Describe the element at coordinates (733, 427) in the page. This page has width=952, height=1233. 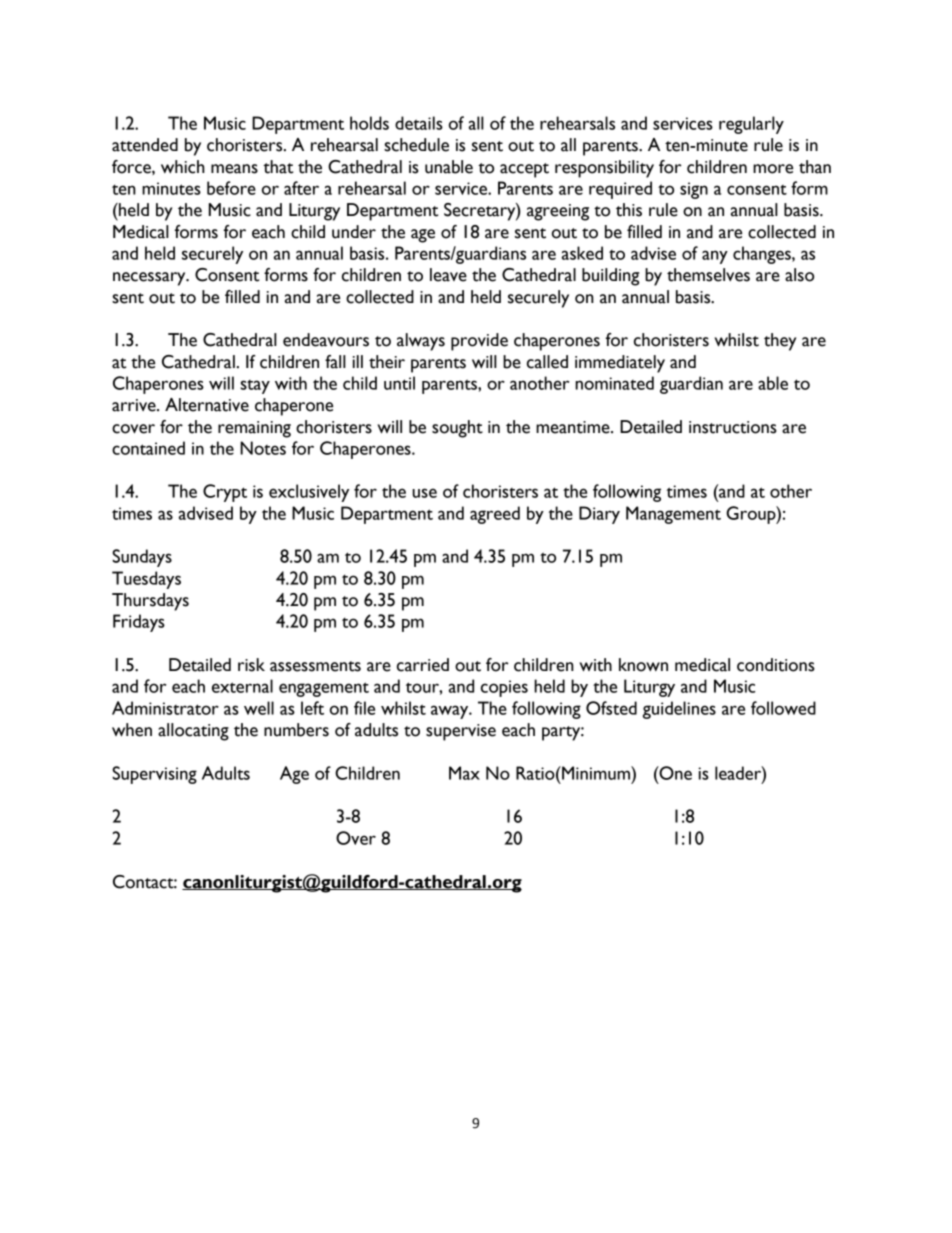
I see `instructions` at that location.
